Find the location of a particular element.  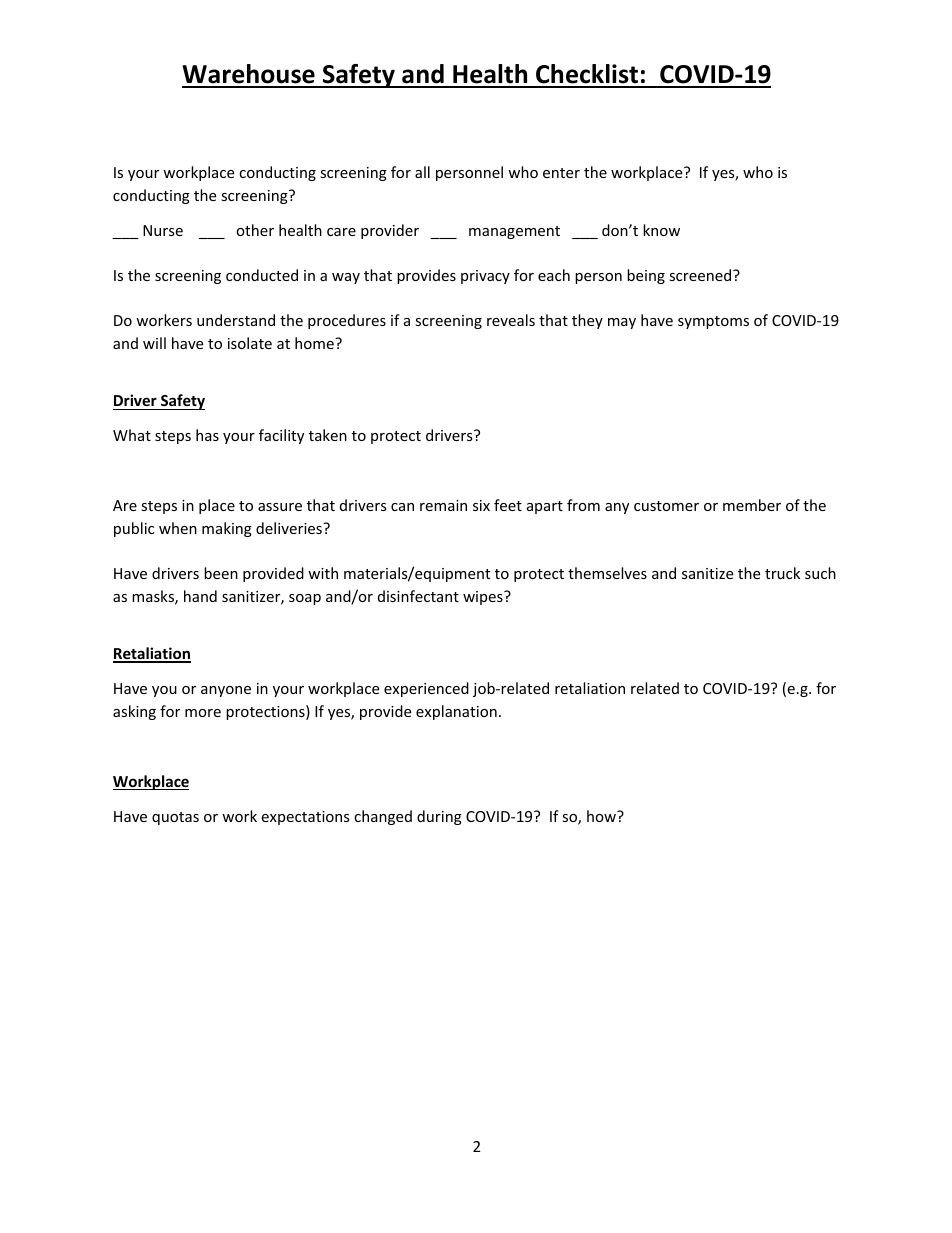

six is located at coordinates (481, 505).
